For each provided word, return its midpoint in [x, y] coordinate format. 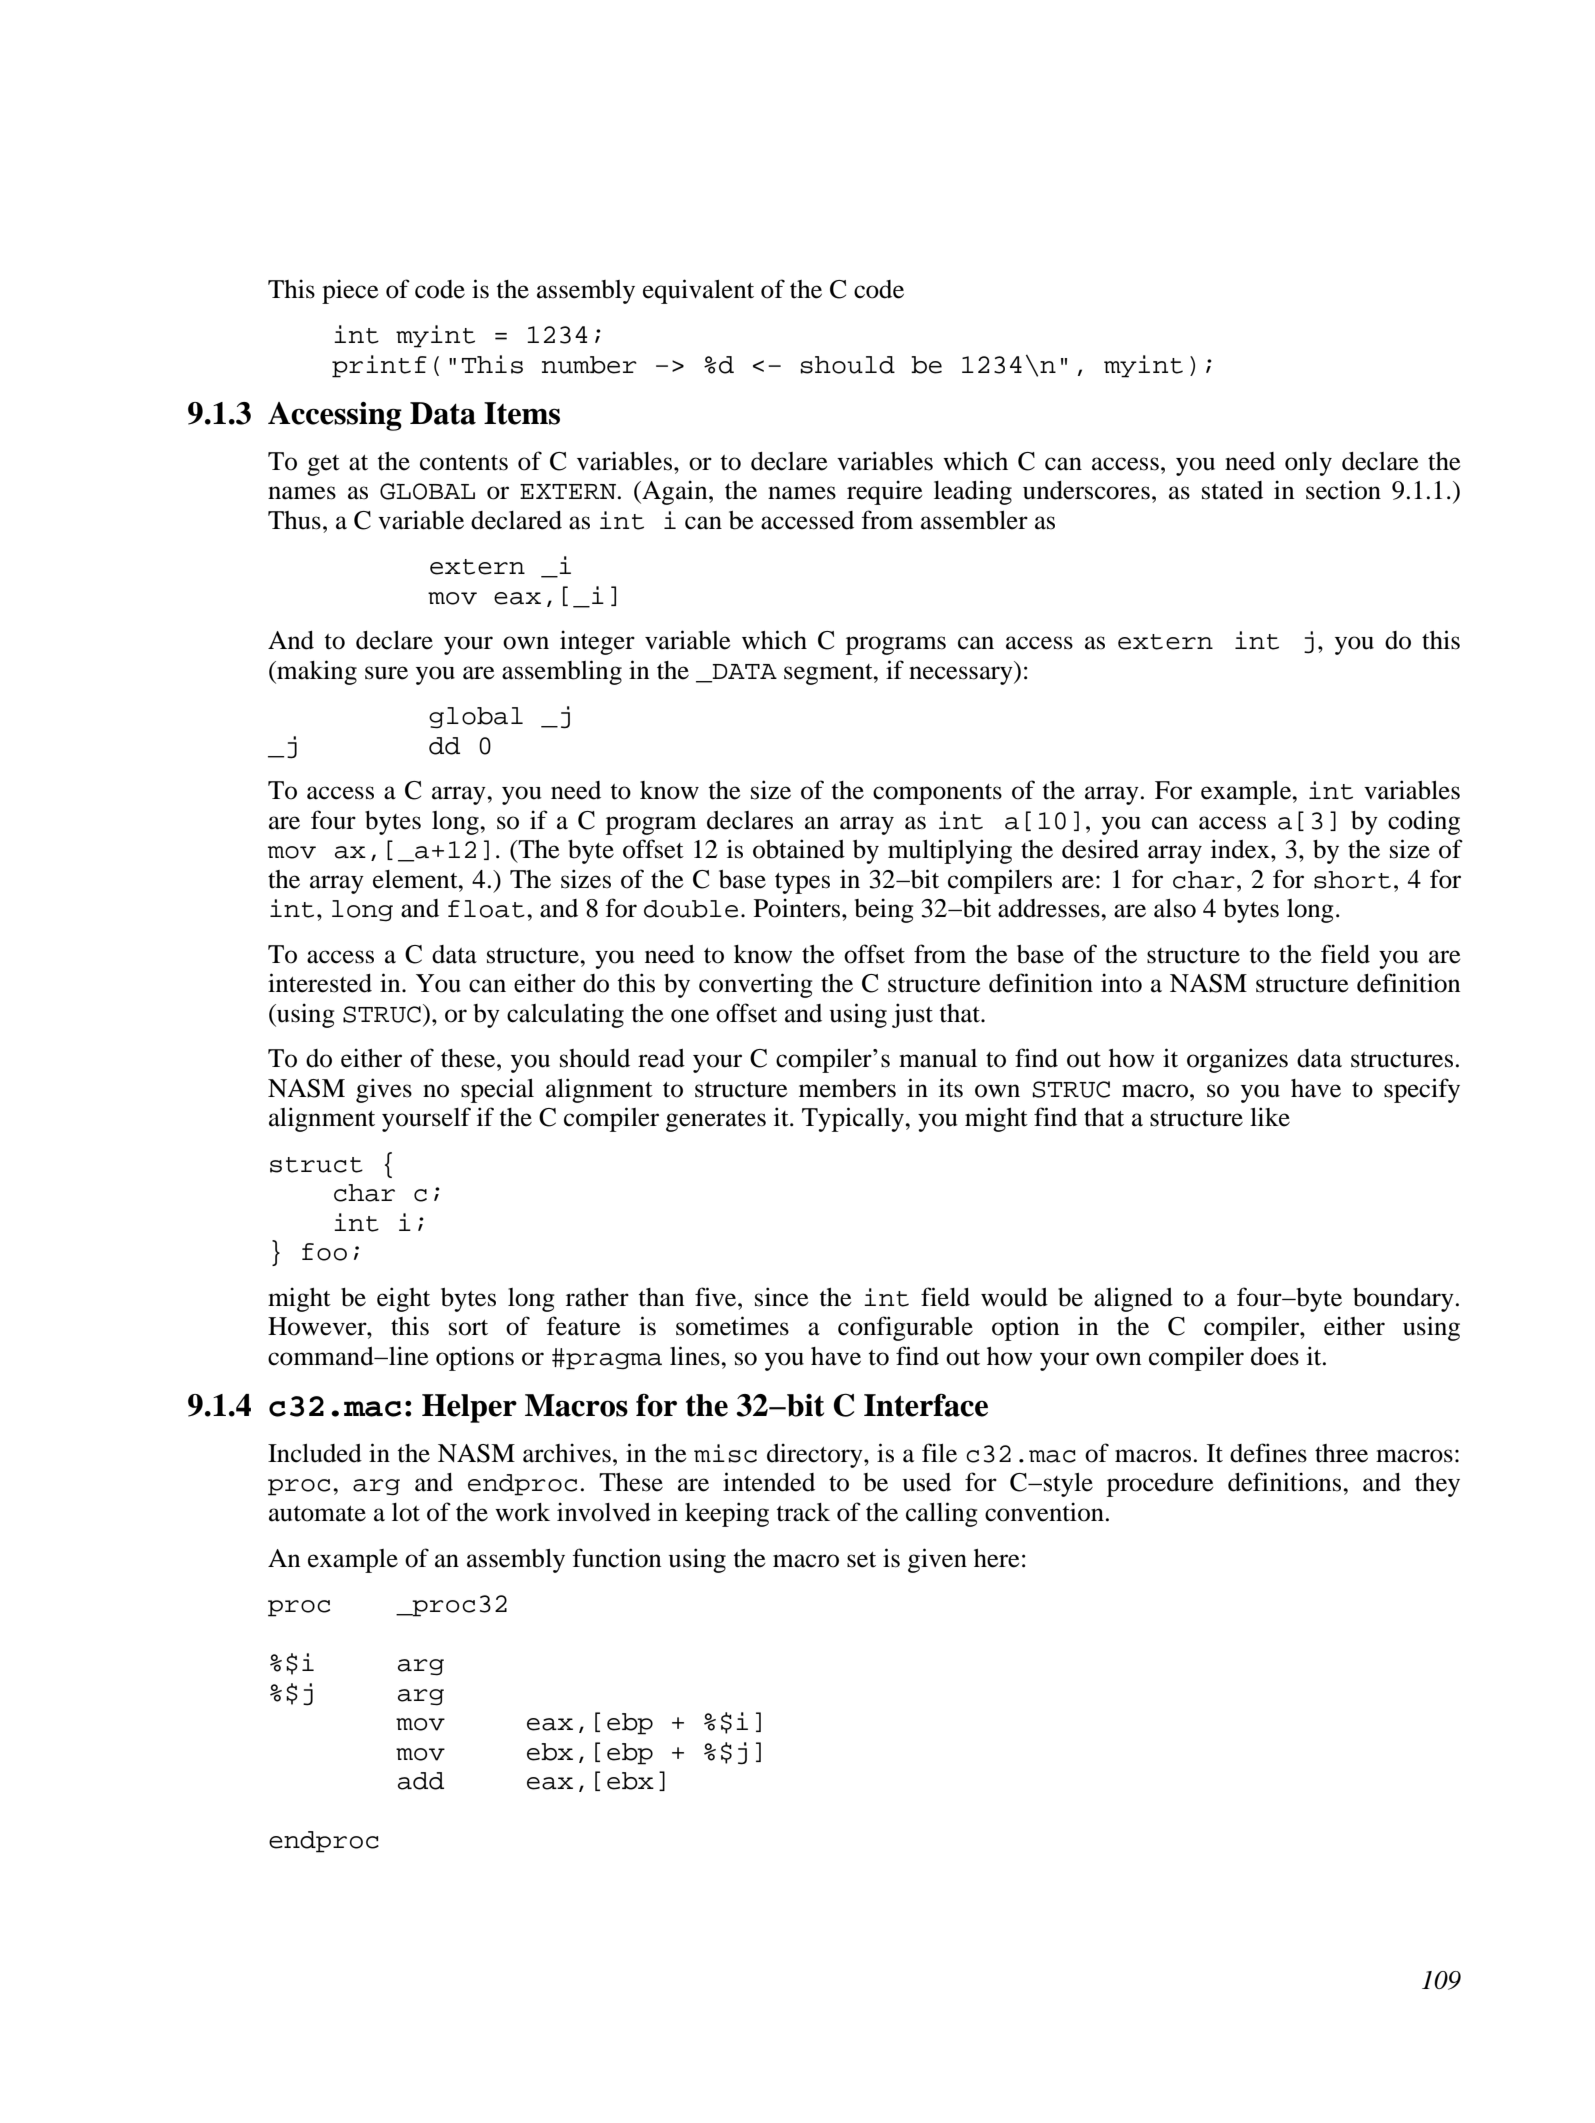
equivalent [698, 291]
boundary [1403, 1300]
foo [324, 1252]
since [782, 1297]
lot [406, 1512]
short [1352, 880]
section [1343, 490]
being [884, 910]
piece [350, 291]
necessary [962, 675]
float [486, 909]
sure [386, 673]
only [1308, 464]
